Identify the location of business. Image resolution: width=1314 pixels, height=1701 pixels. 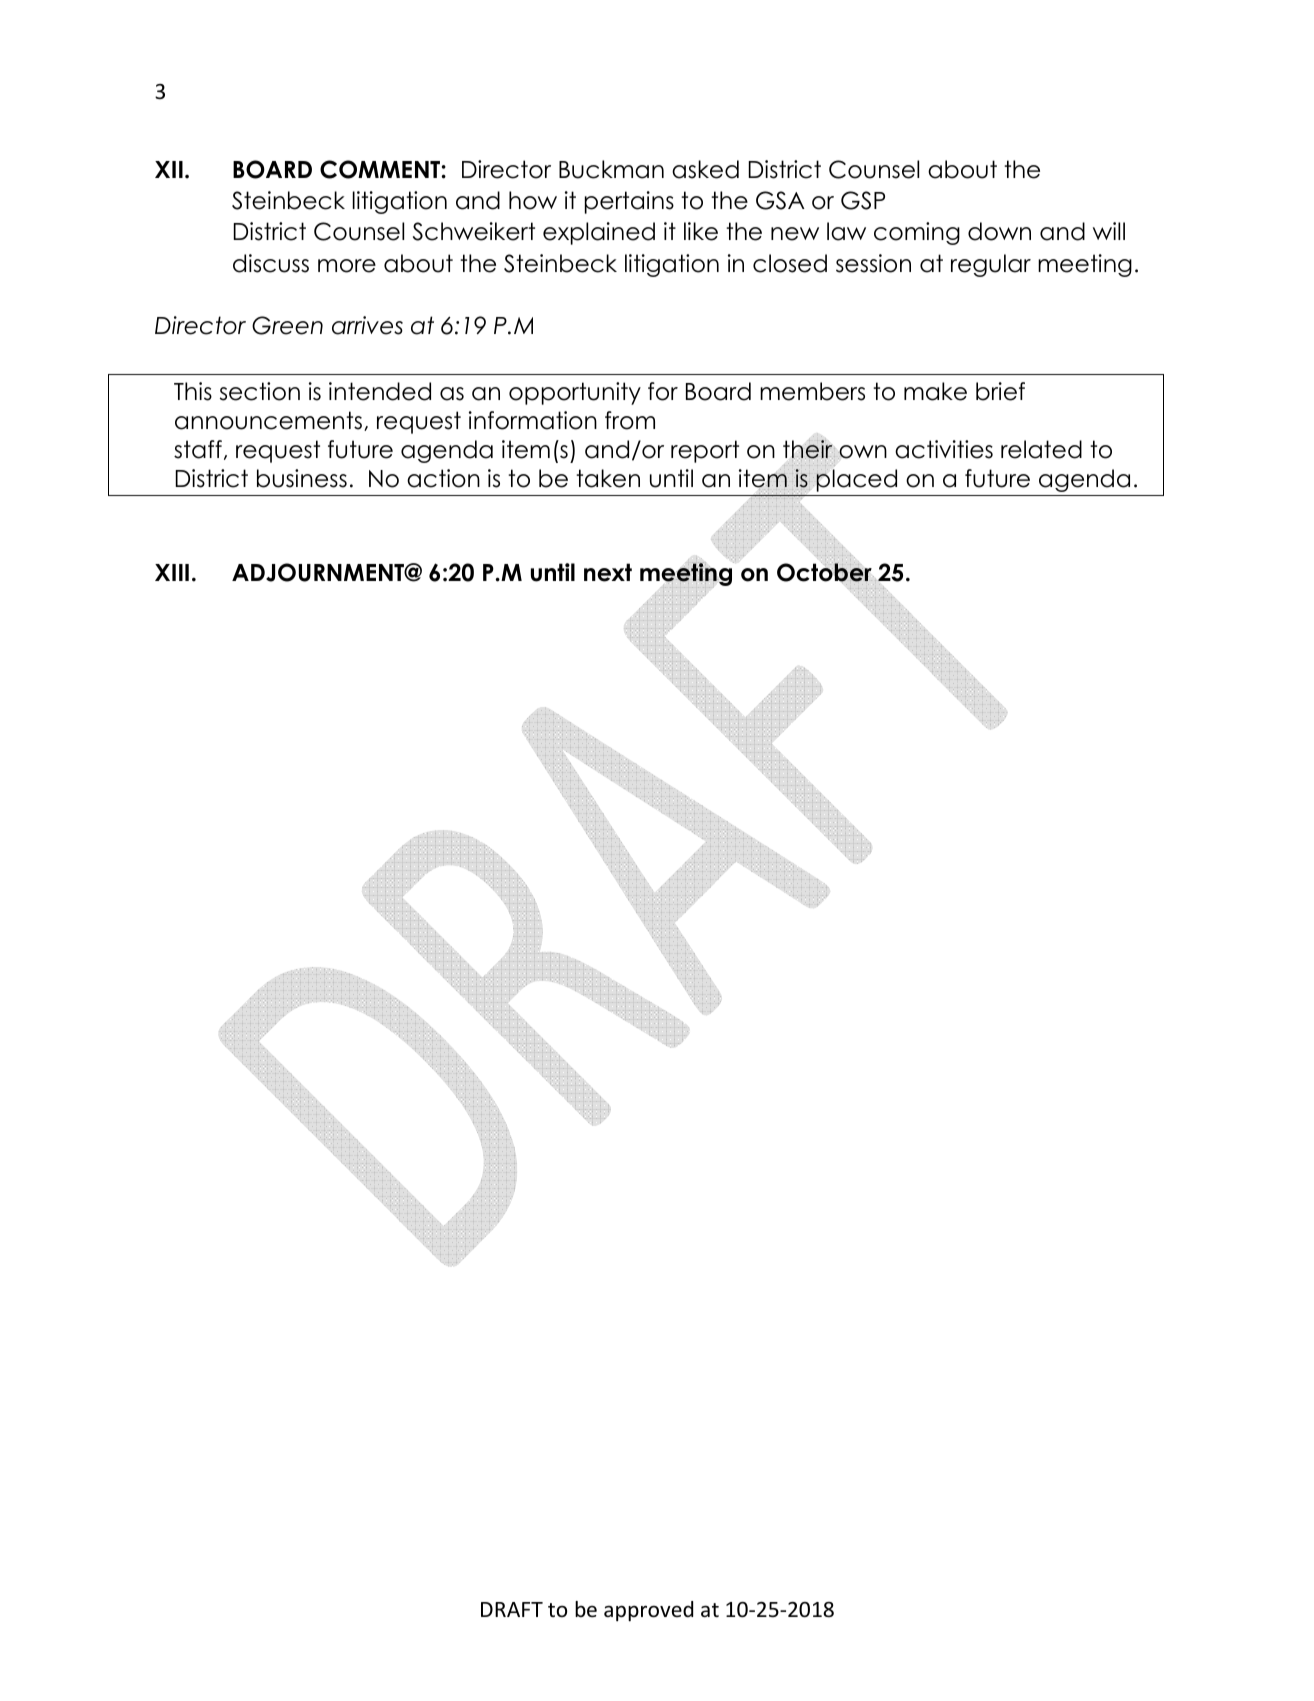
(302, 478).
